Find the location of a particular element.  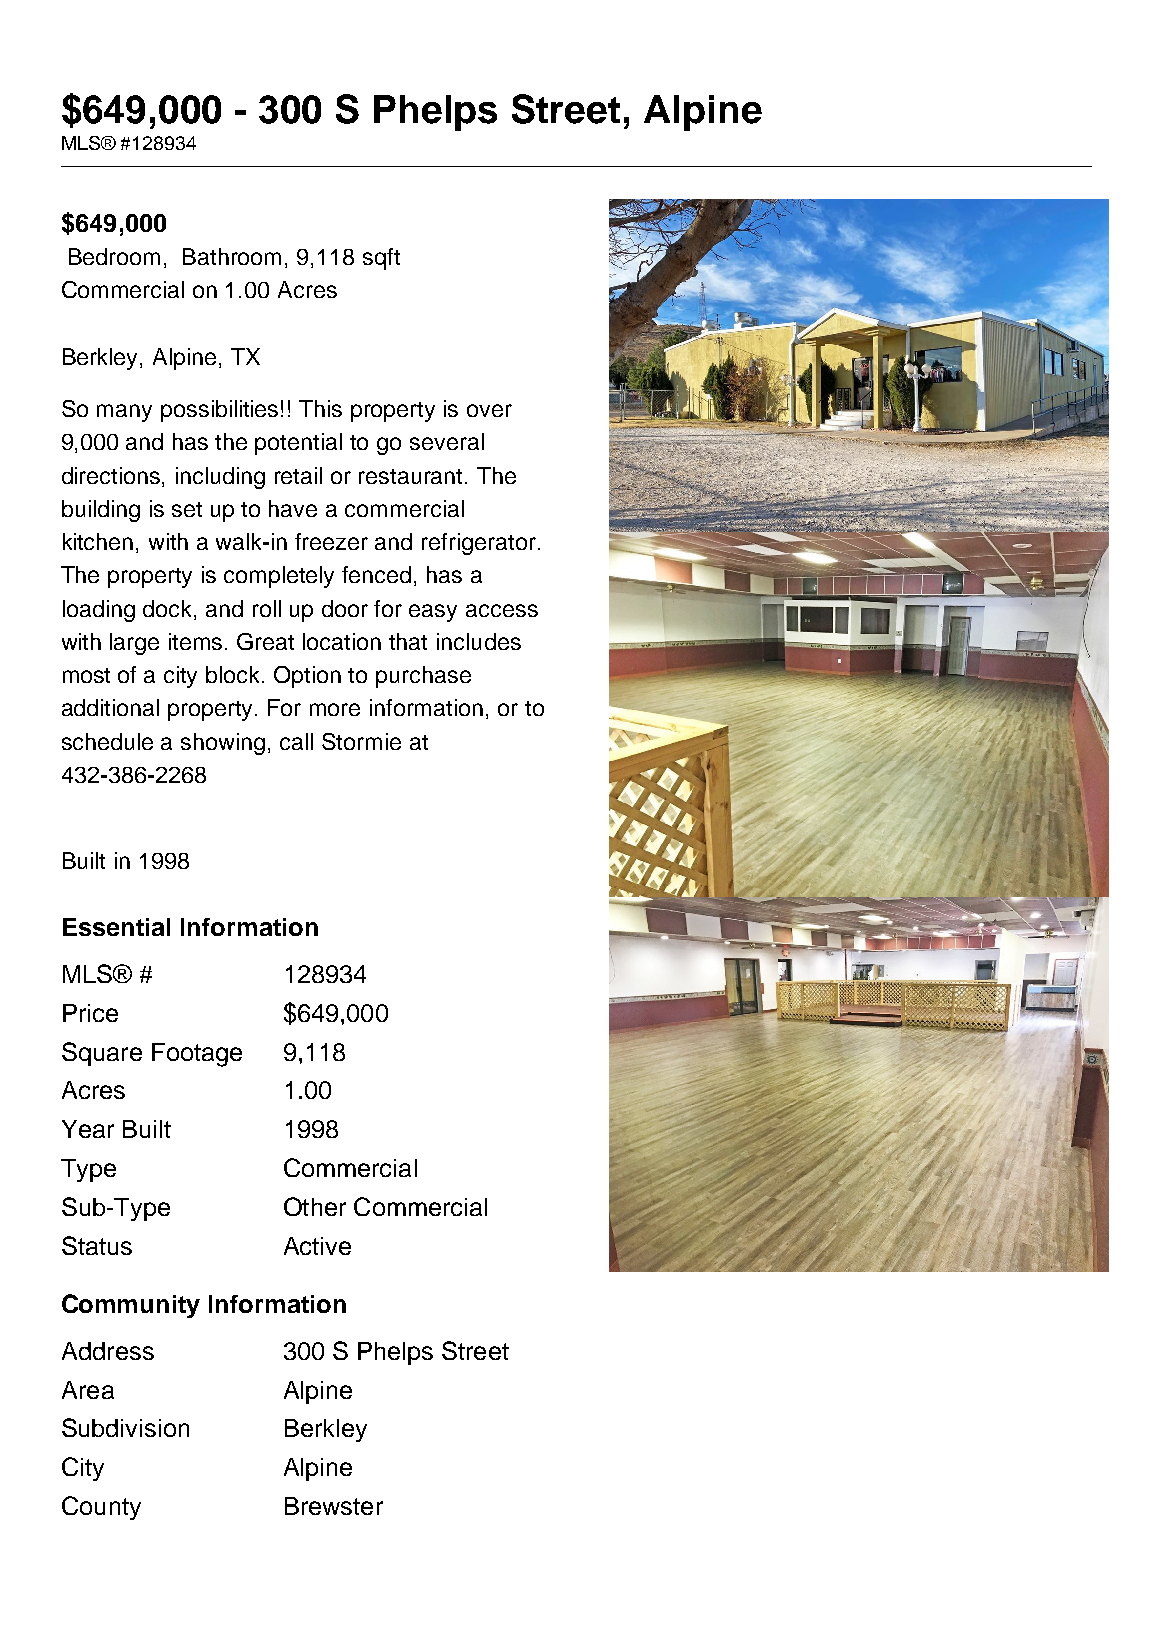

Option is located at coordinates (307, 677).
